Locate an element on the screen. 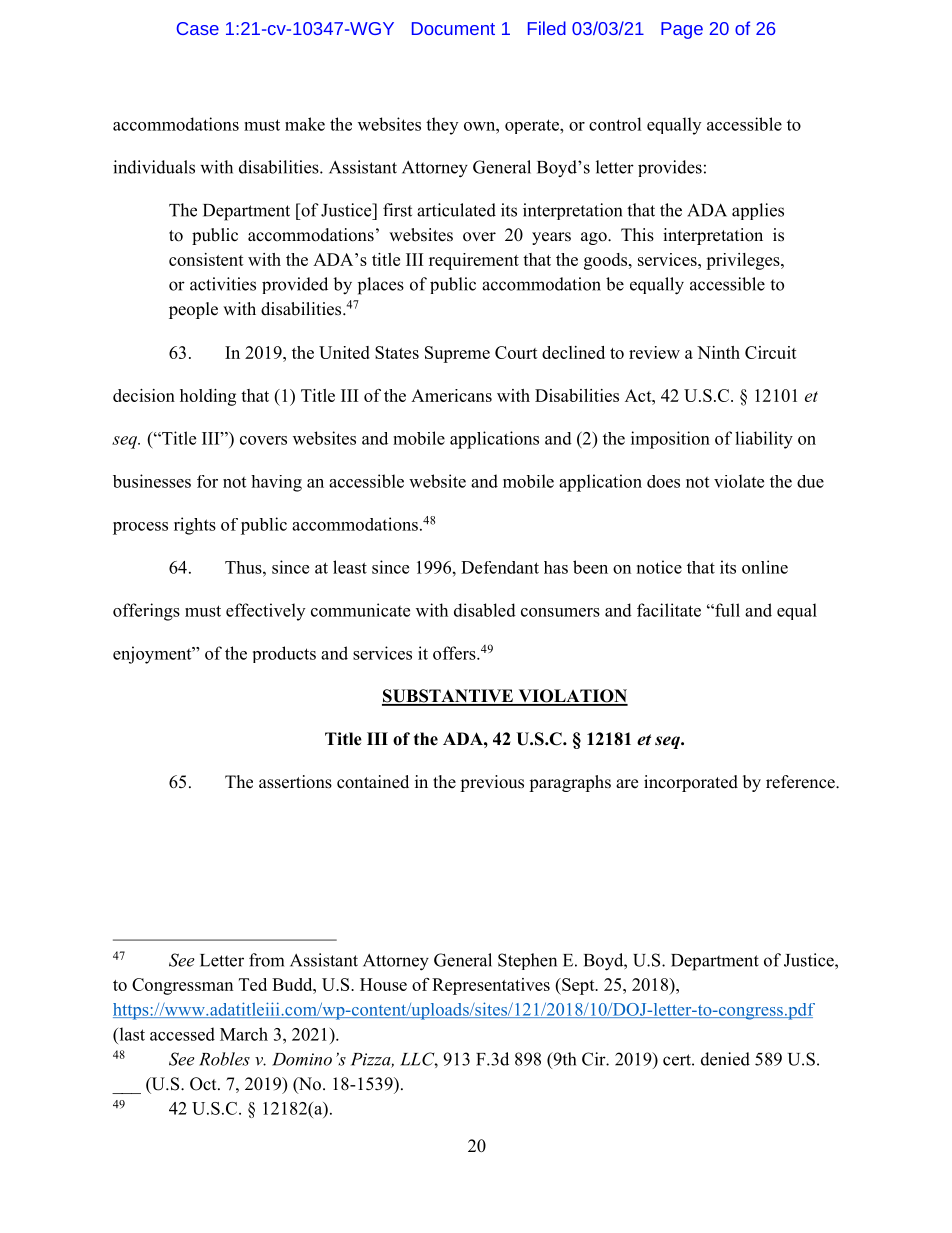  Robles is located at coordinates (224, 1059).
